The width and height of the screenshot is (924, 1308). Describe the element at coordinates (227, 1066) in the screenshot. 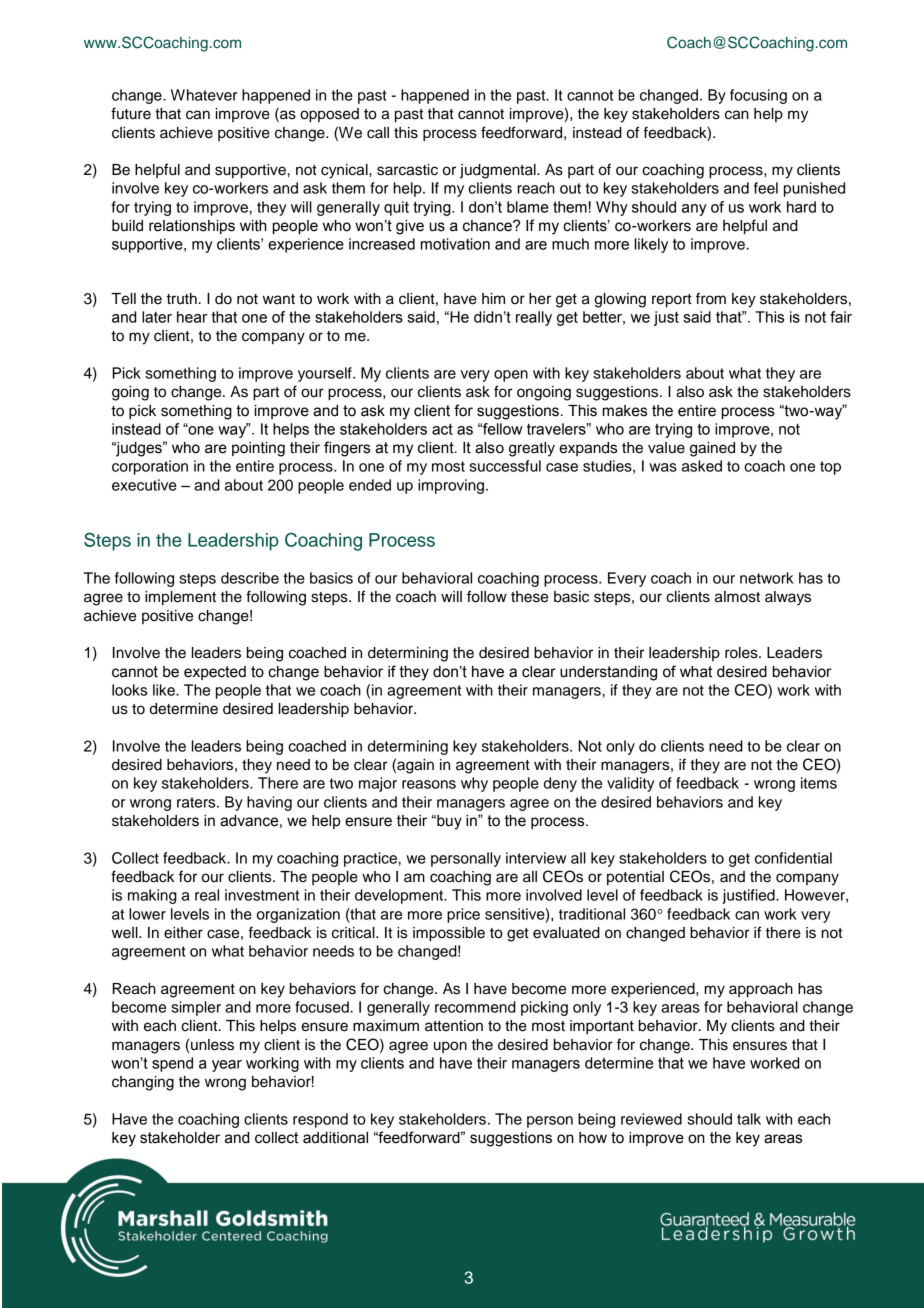

I see `year` at that location.
